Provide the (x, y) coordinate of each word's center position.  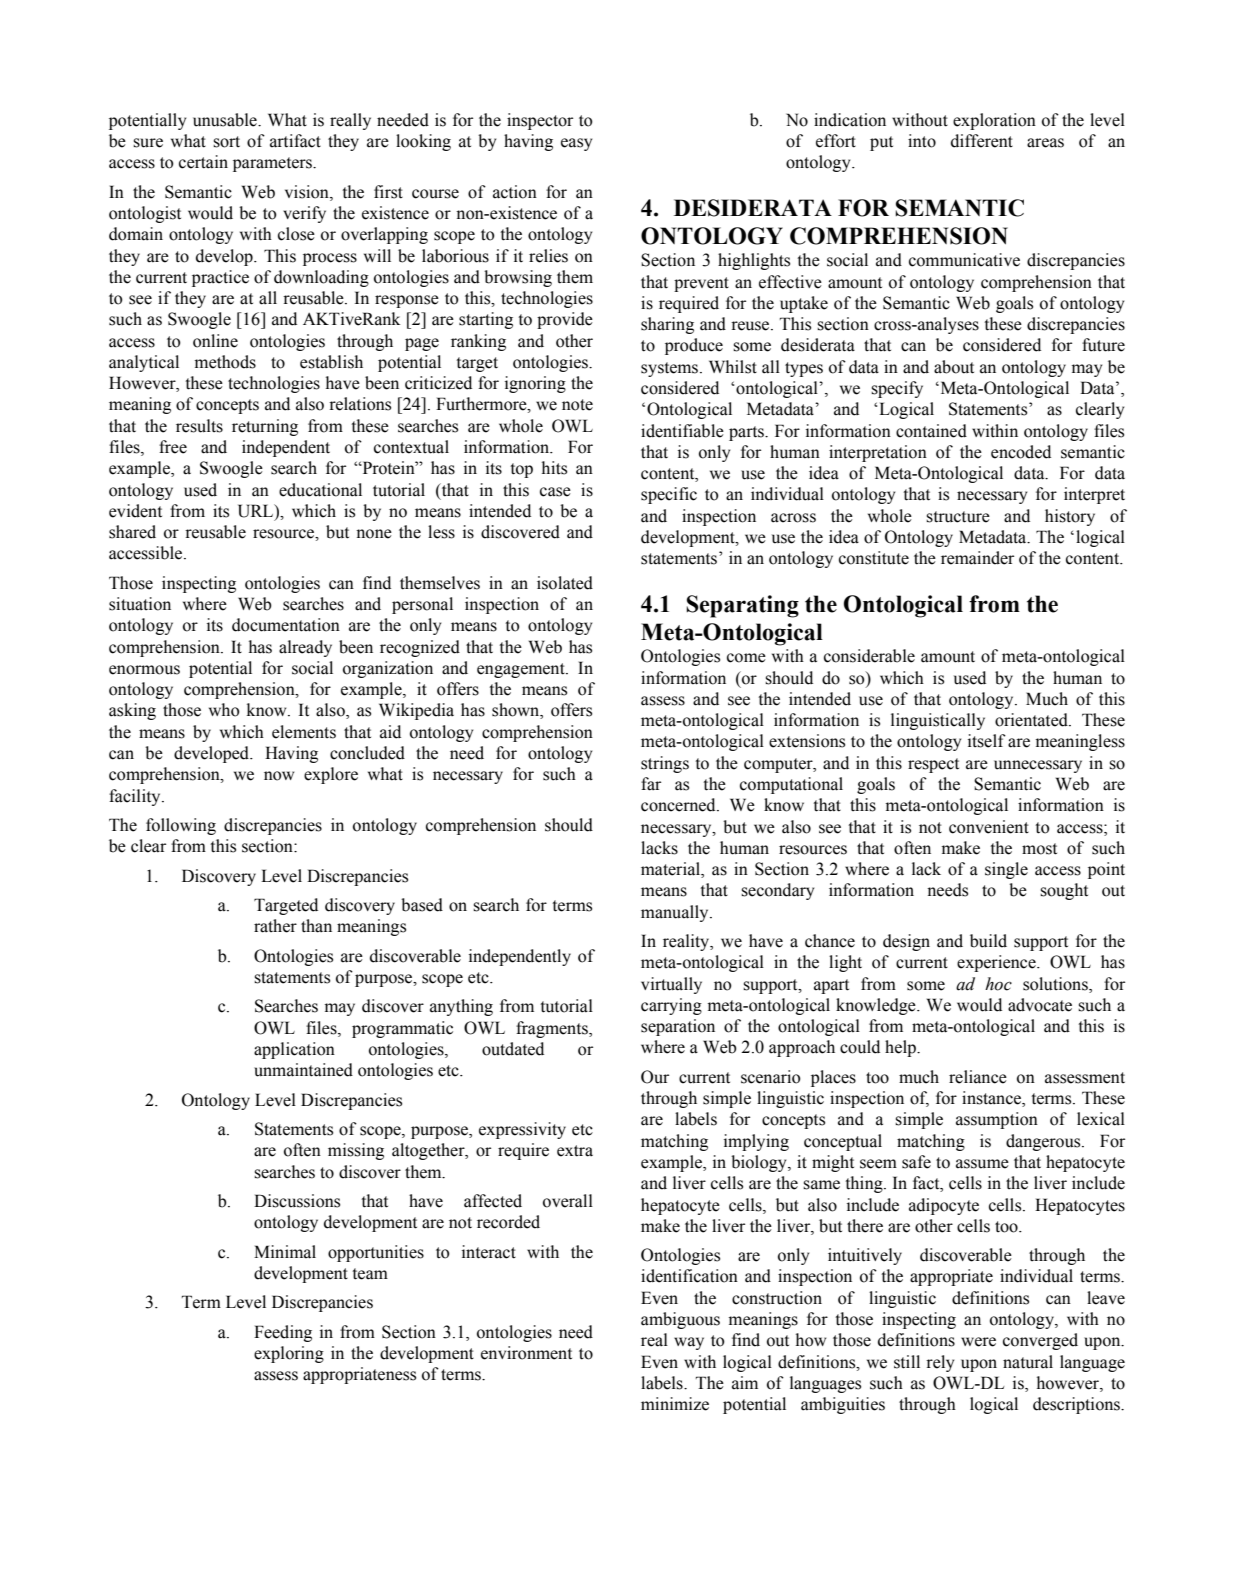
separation (678, 1027)
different (982, 141)
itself (987, 741)
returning (265, 427)
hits (554, 468)
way (689, 1343)
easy (576, 144)
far (651, 784)
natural (1028, 1362)
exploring (289, 1354)
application (294, 1050)
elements (304, 732)
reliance (978, 1077)
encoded (1021, 452)
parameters (274, 164)
